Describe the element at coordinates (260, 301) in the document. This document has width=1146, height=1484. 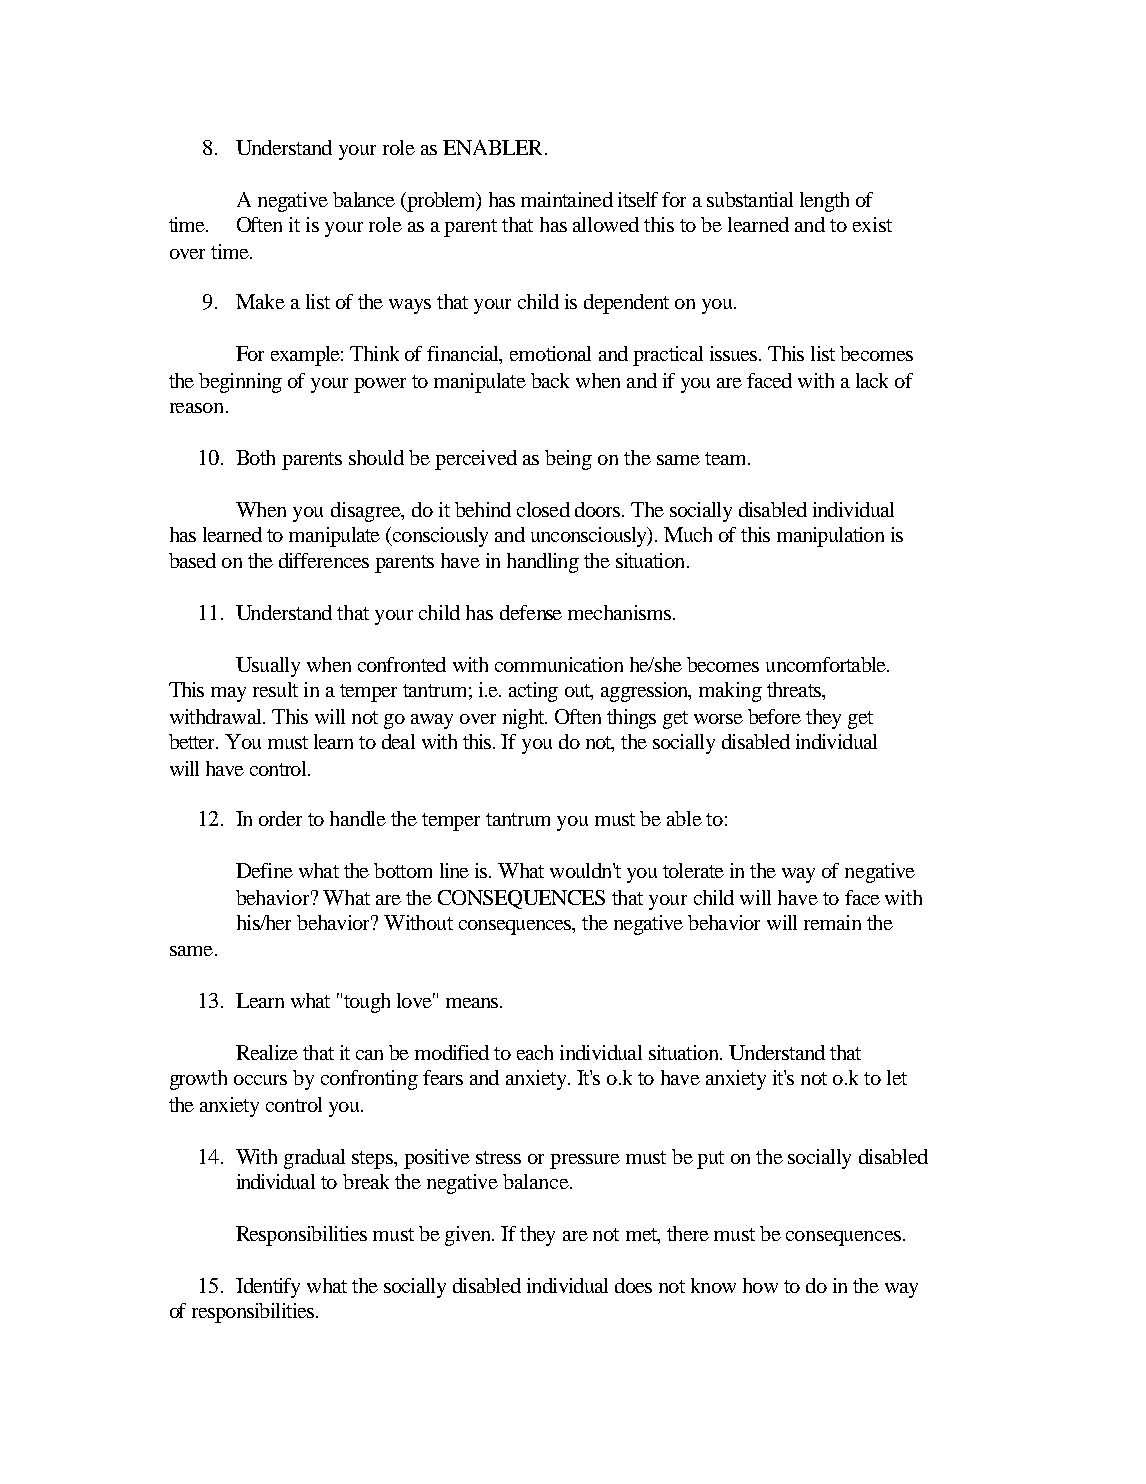
I see `Make` at that location.
